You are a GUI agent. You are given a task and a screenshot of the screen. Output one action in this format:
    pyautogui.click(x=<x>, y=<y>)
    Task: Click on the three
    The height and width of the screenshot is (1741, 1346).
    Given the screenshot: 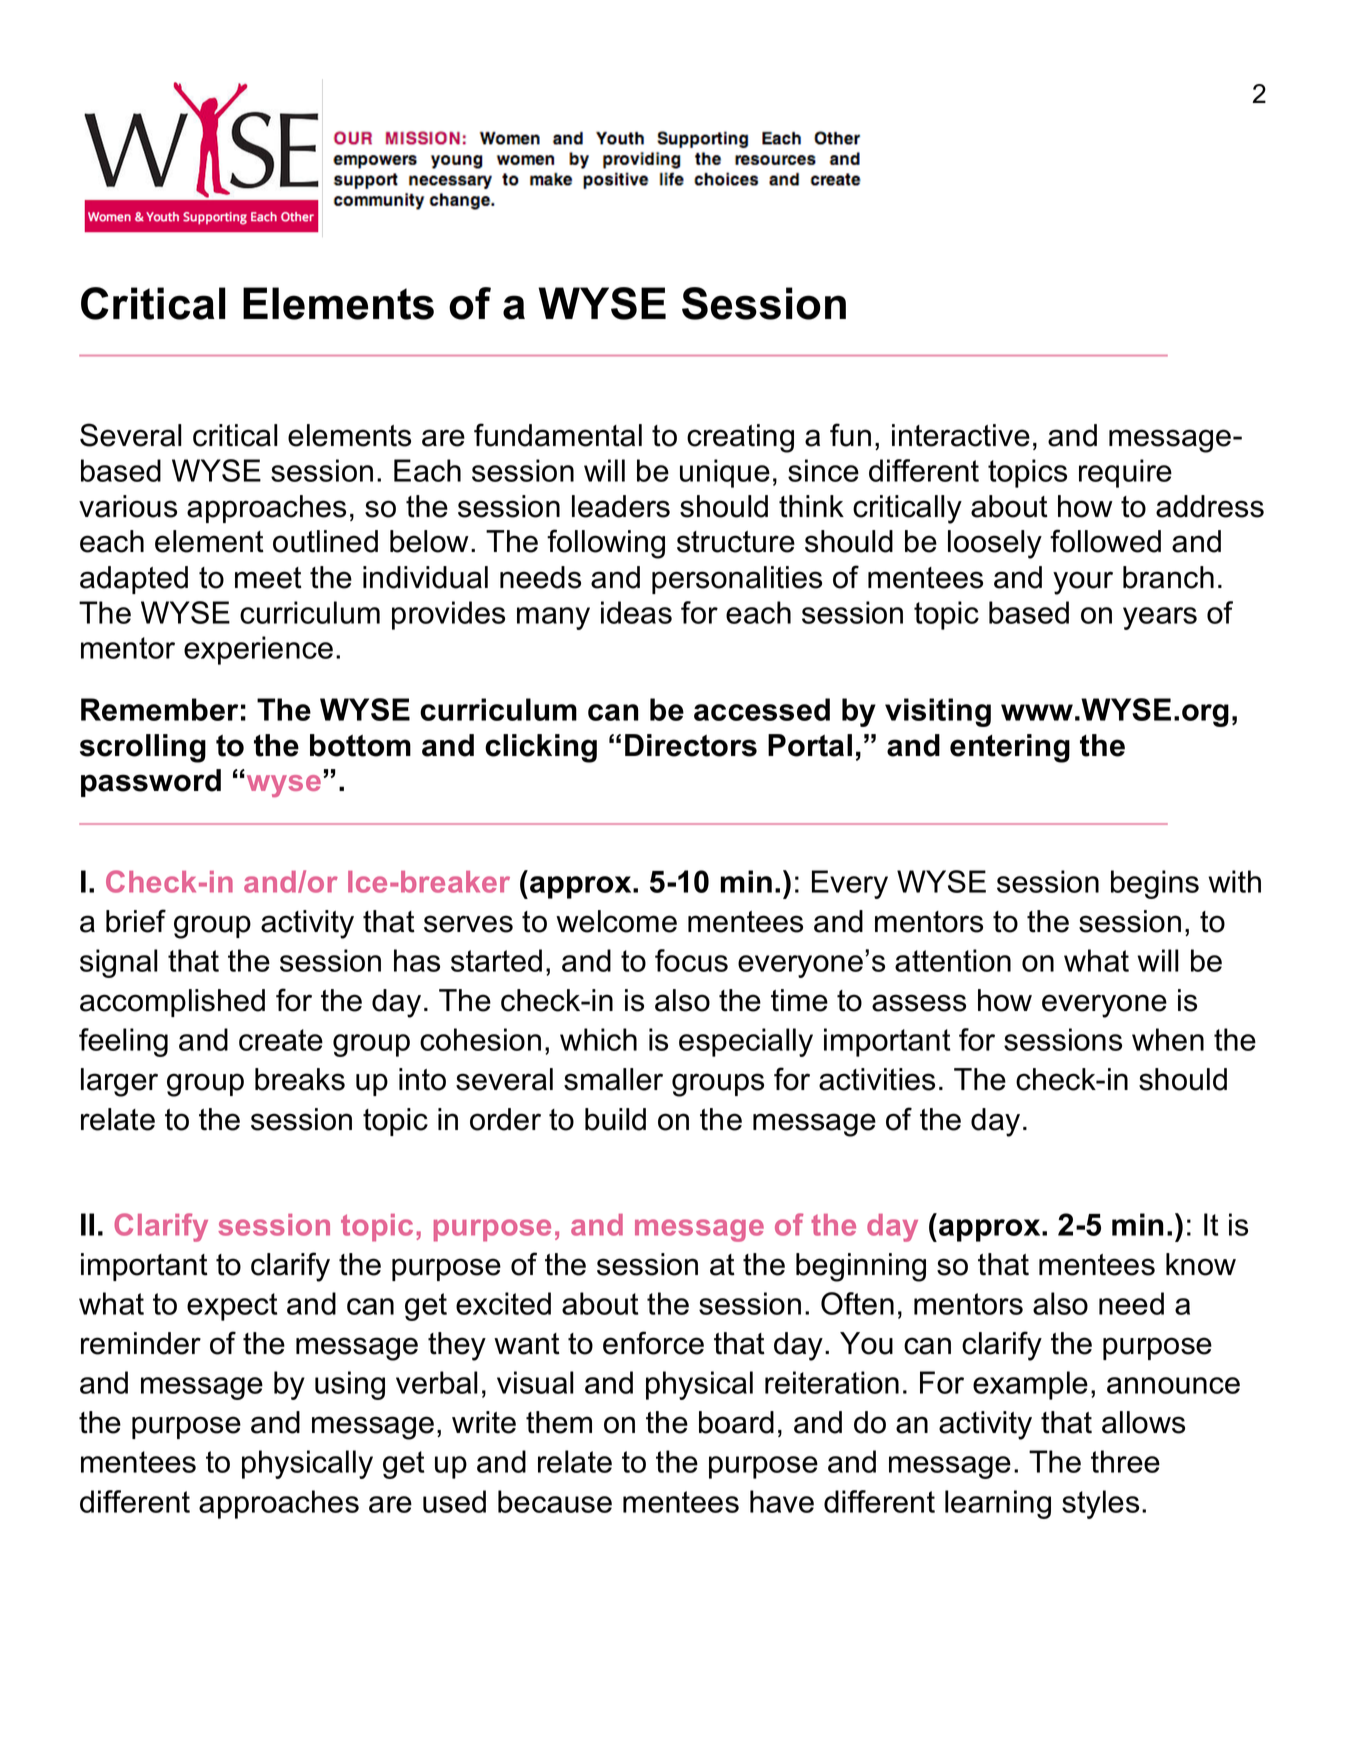 What is the action you would take?
    pyautogui.click(x=1125, y=1461)
